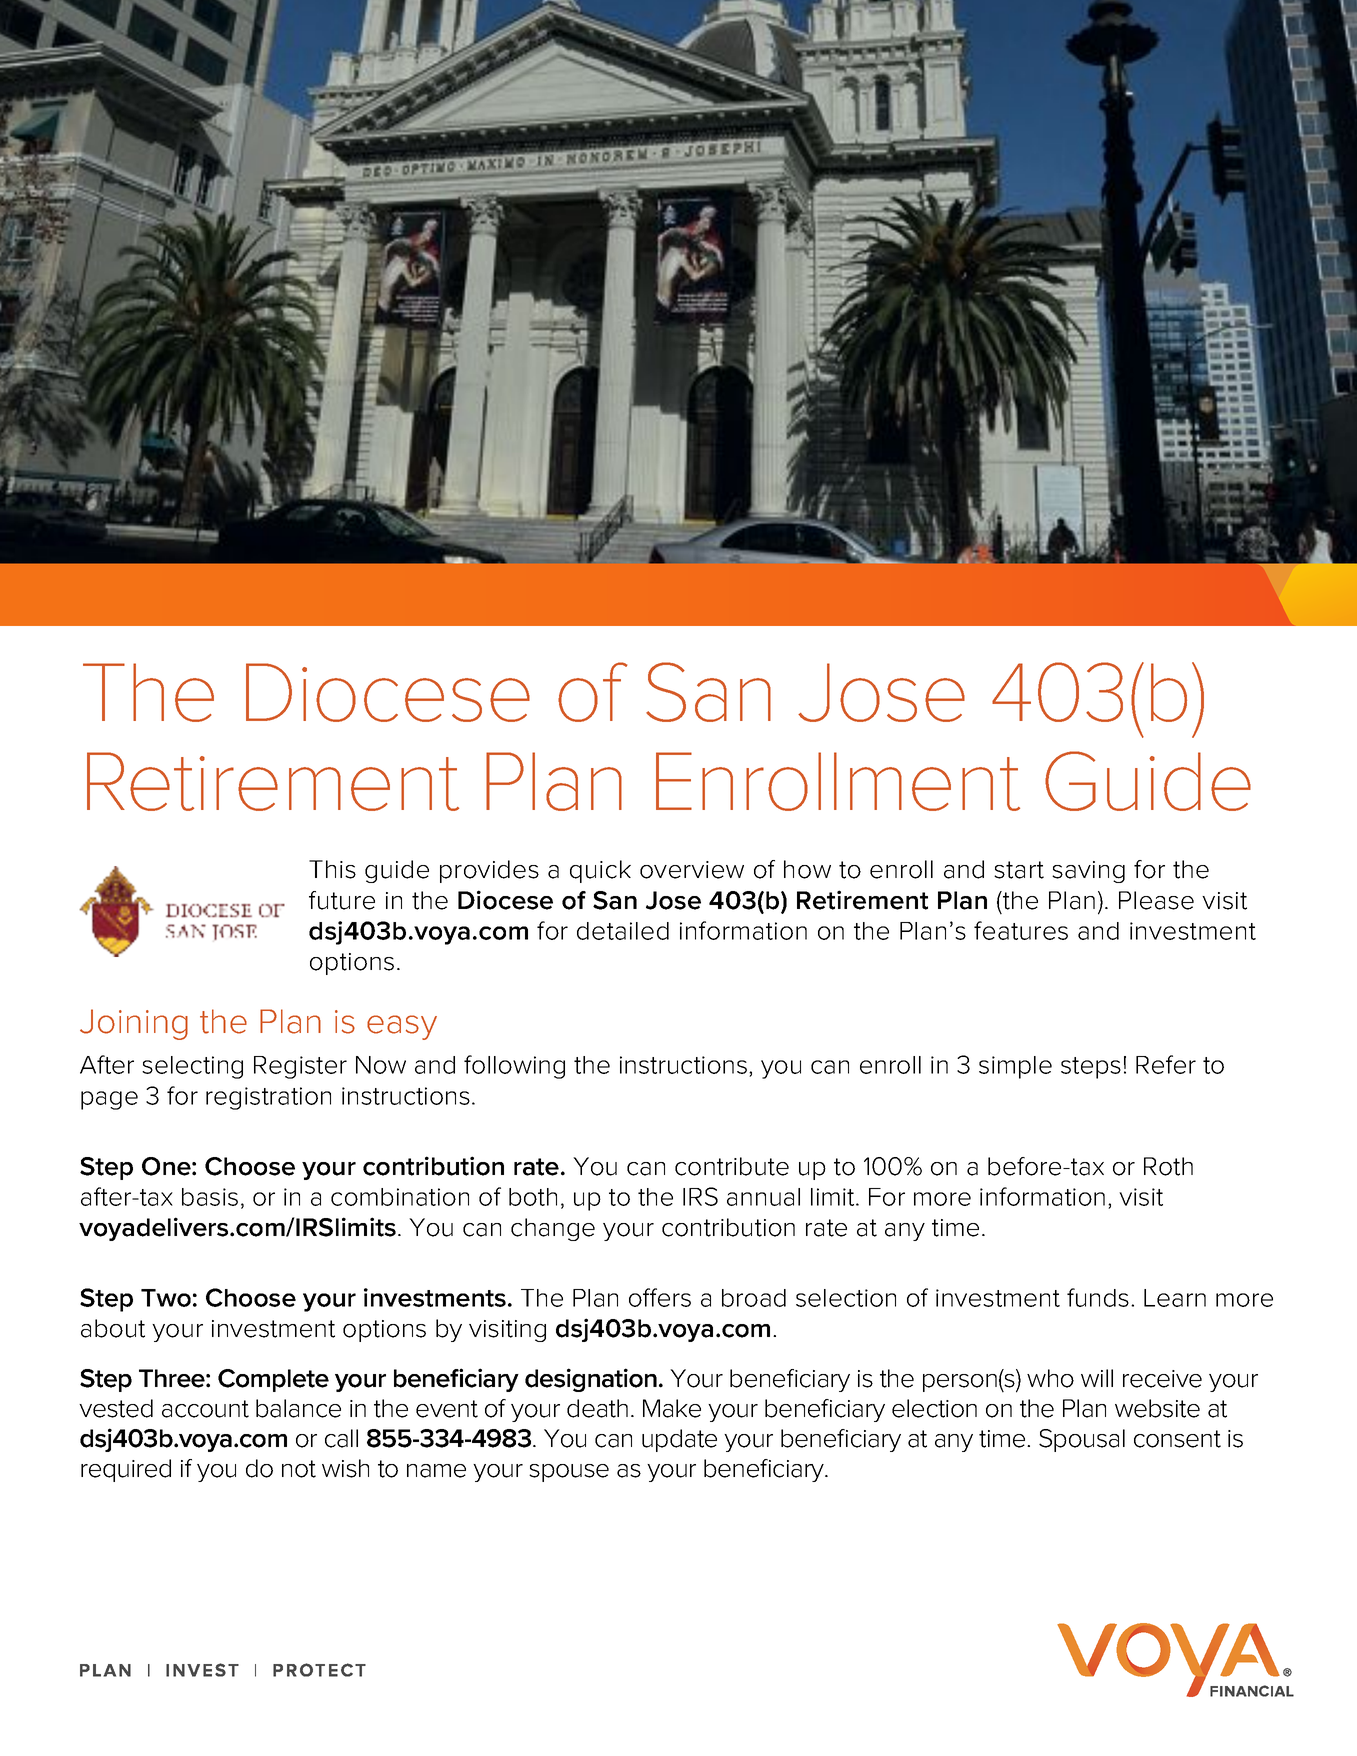 The width and height of the screenshot is (1357, 1756). Describe the element at coordinates (732, 1166) in the screenshot. I see `contribute` at that location.
